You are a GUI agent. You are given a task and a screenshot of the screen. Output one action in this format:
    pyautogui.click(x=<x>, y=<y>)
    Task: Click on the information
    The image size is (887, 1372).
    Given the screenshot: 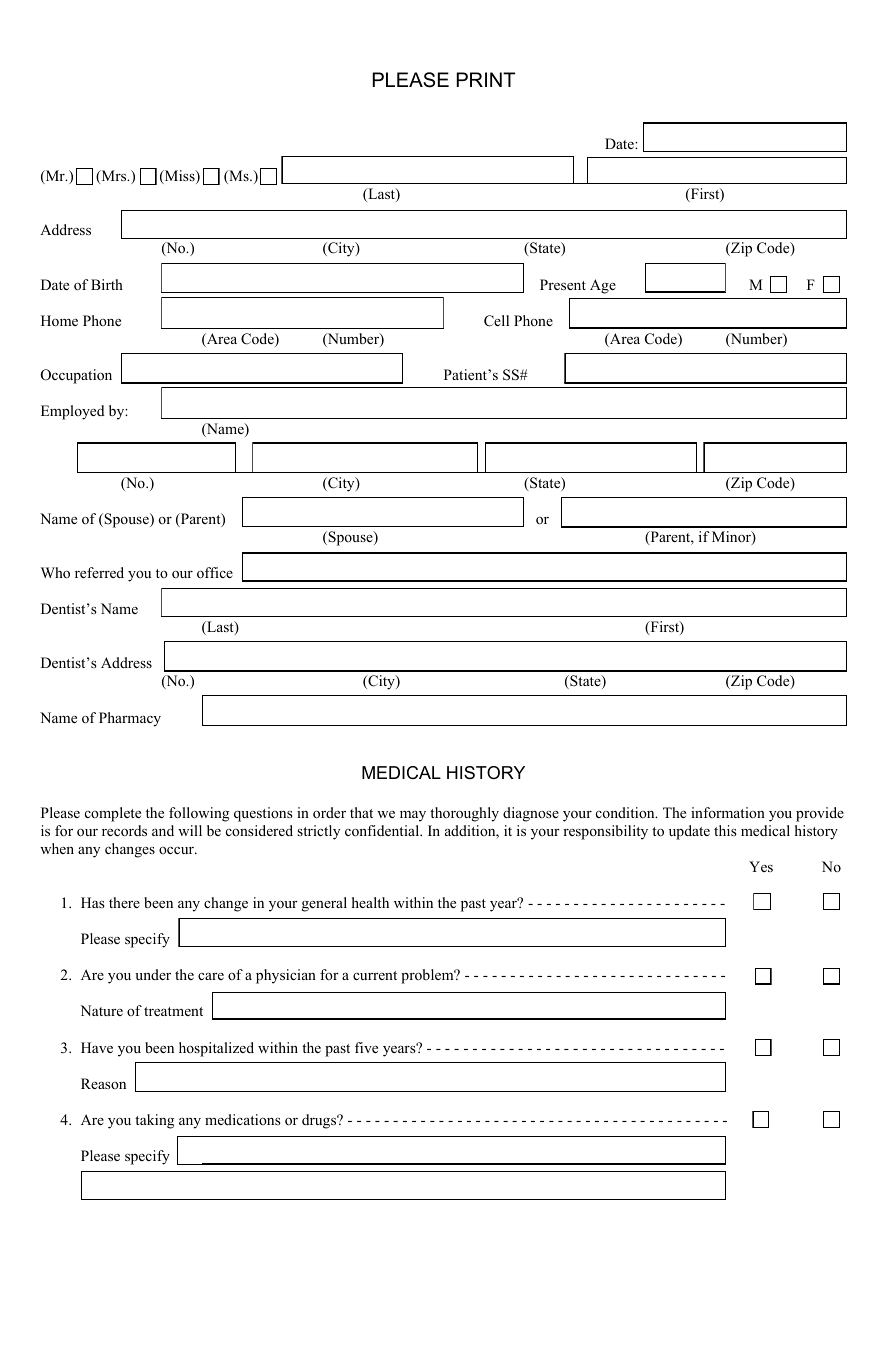 What is the action you would take?
    pyautogui.click(x=728, y=812)
